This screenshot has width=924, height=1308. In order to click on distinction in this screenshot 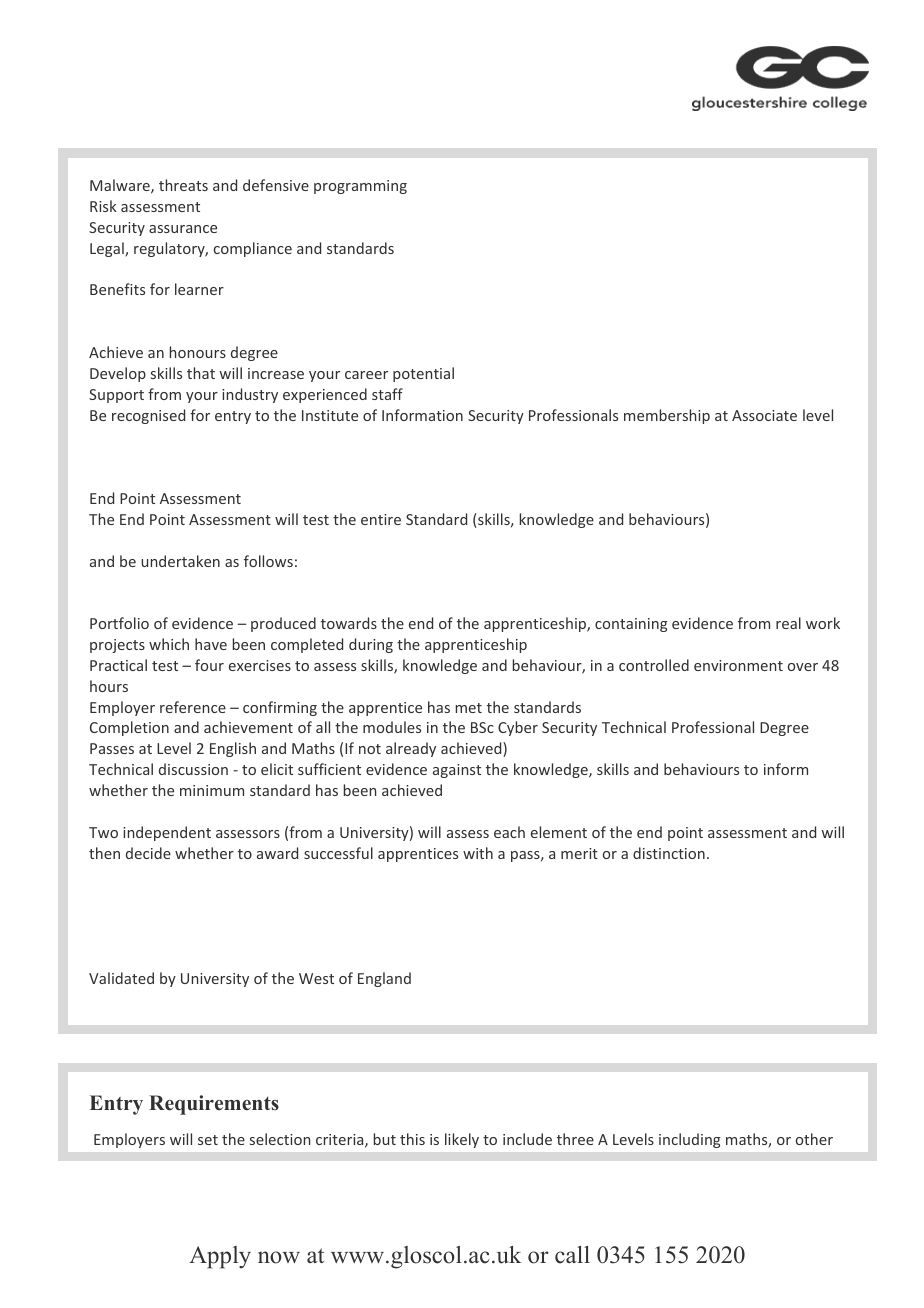, I will do `click(669, 853)`.
